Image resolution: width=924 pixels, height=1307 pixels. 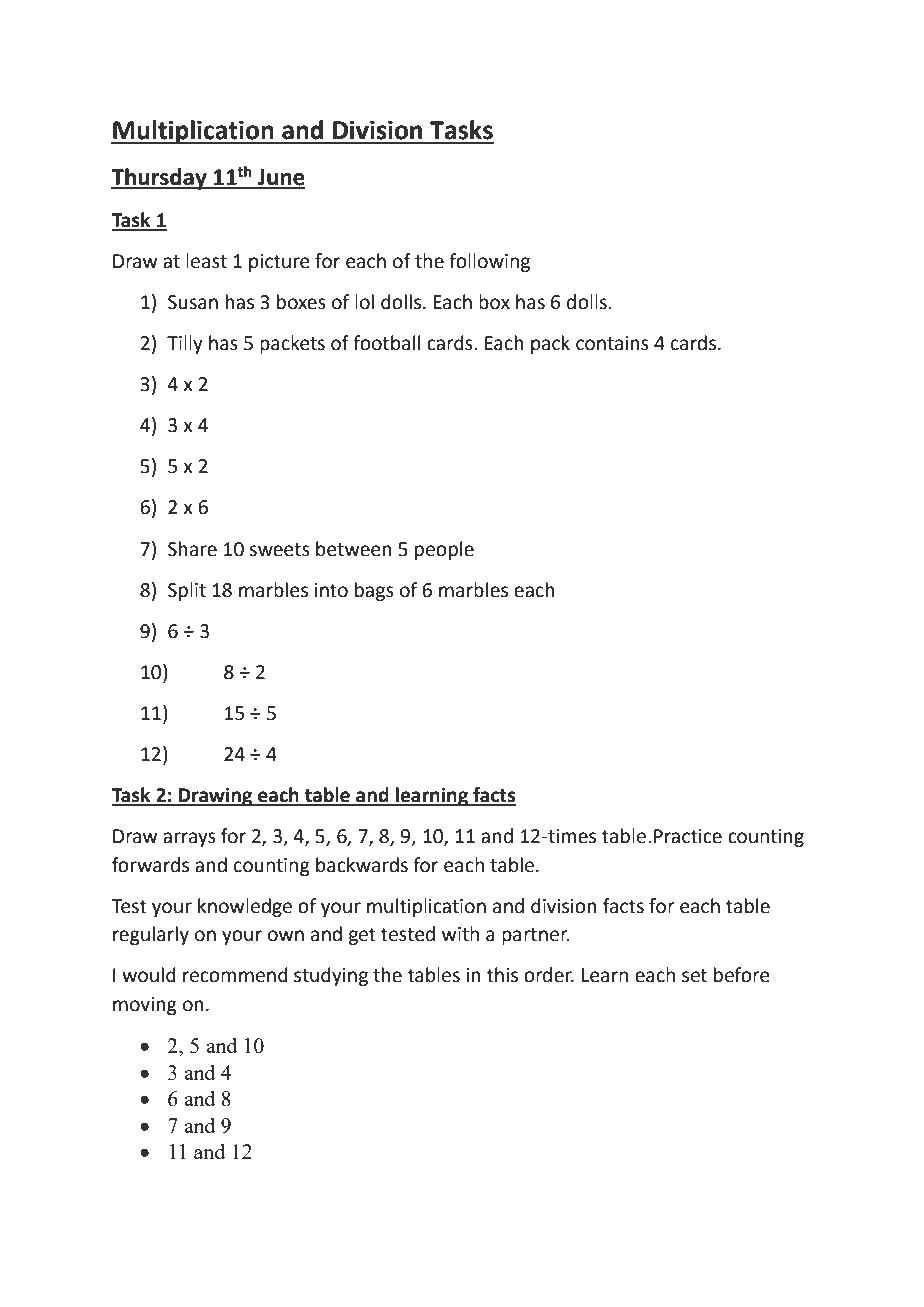 I want to click on Thursday, so click(x=160, y=179).
